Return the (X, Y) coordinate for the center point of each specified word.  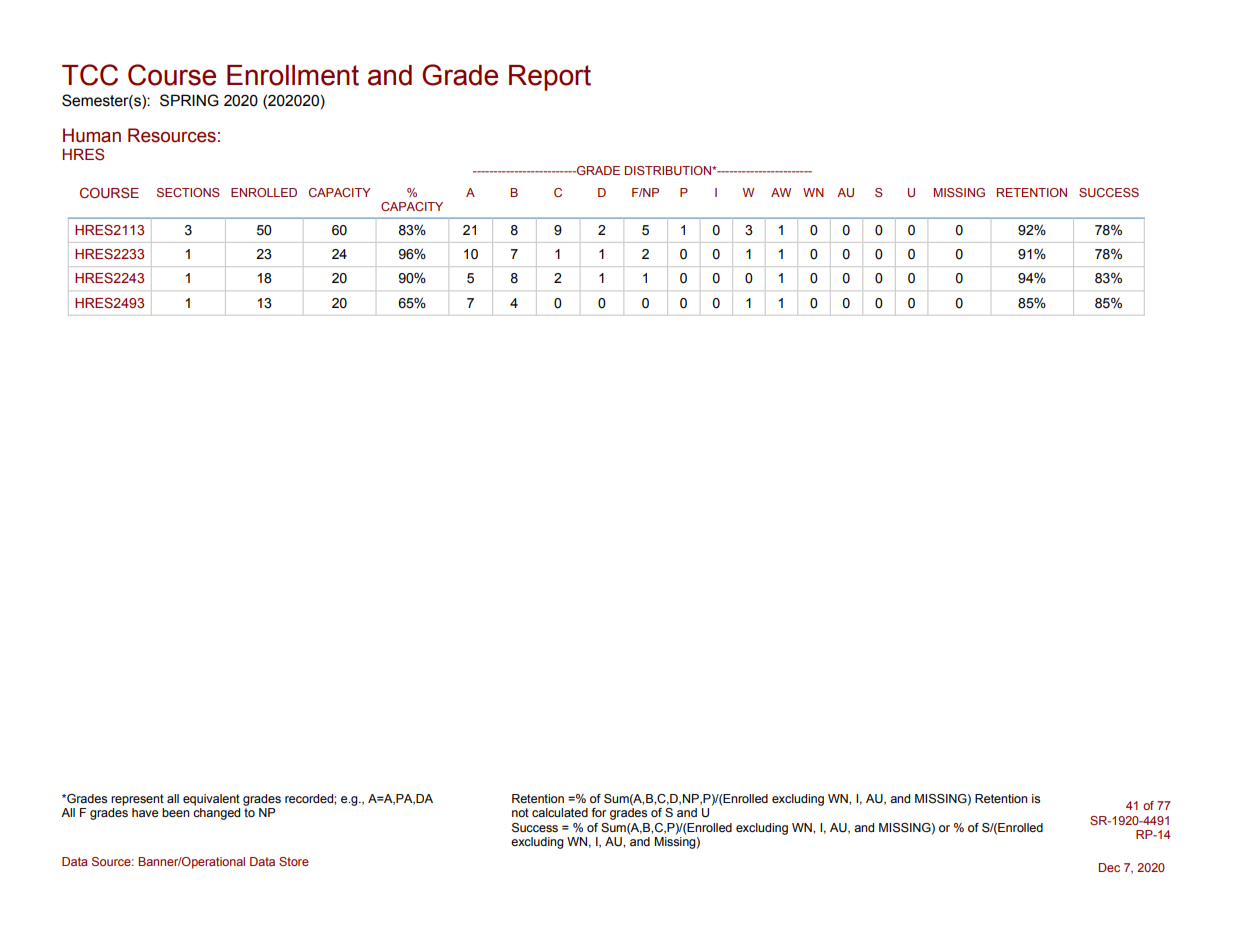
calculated (560, 812)
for (599, 812)
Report (550, 78)
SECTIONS (188, 192)
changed (216, 814)
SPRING (189, 100)
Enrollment (293, 75)
